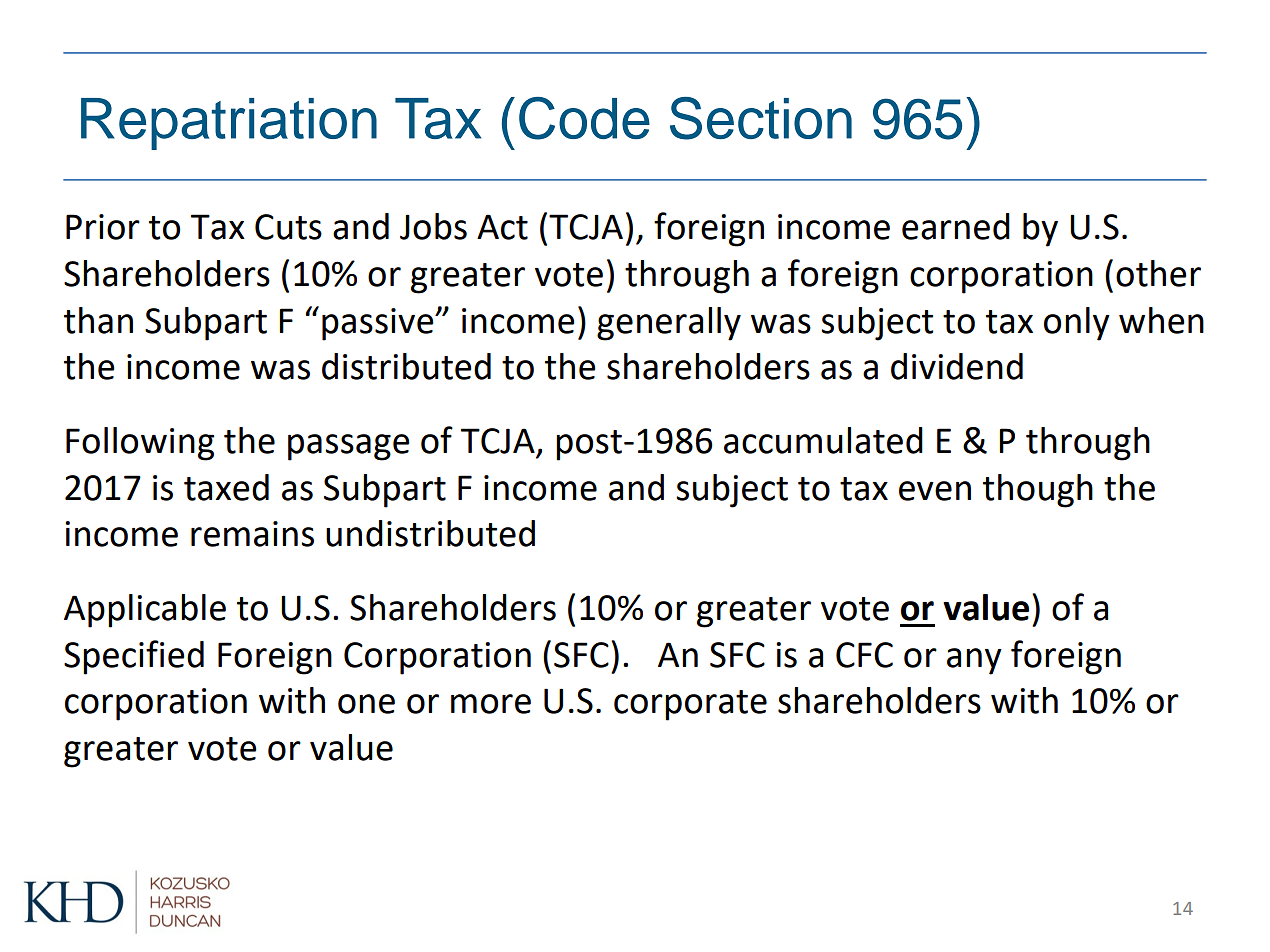 The width and height of the screenshot is (1270, 952). Describe the element at coordinates (288, 227) in the screenshot. I see `Cuts` at that location.
